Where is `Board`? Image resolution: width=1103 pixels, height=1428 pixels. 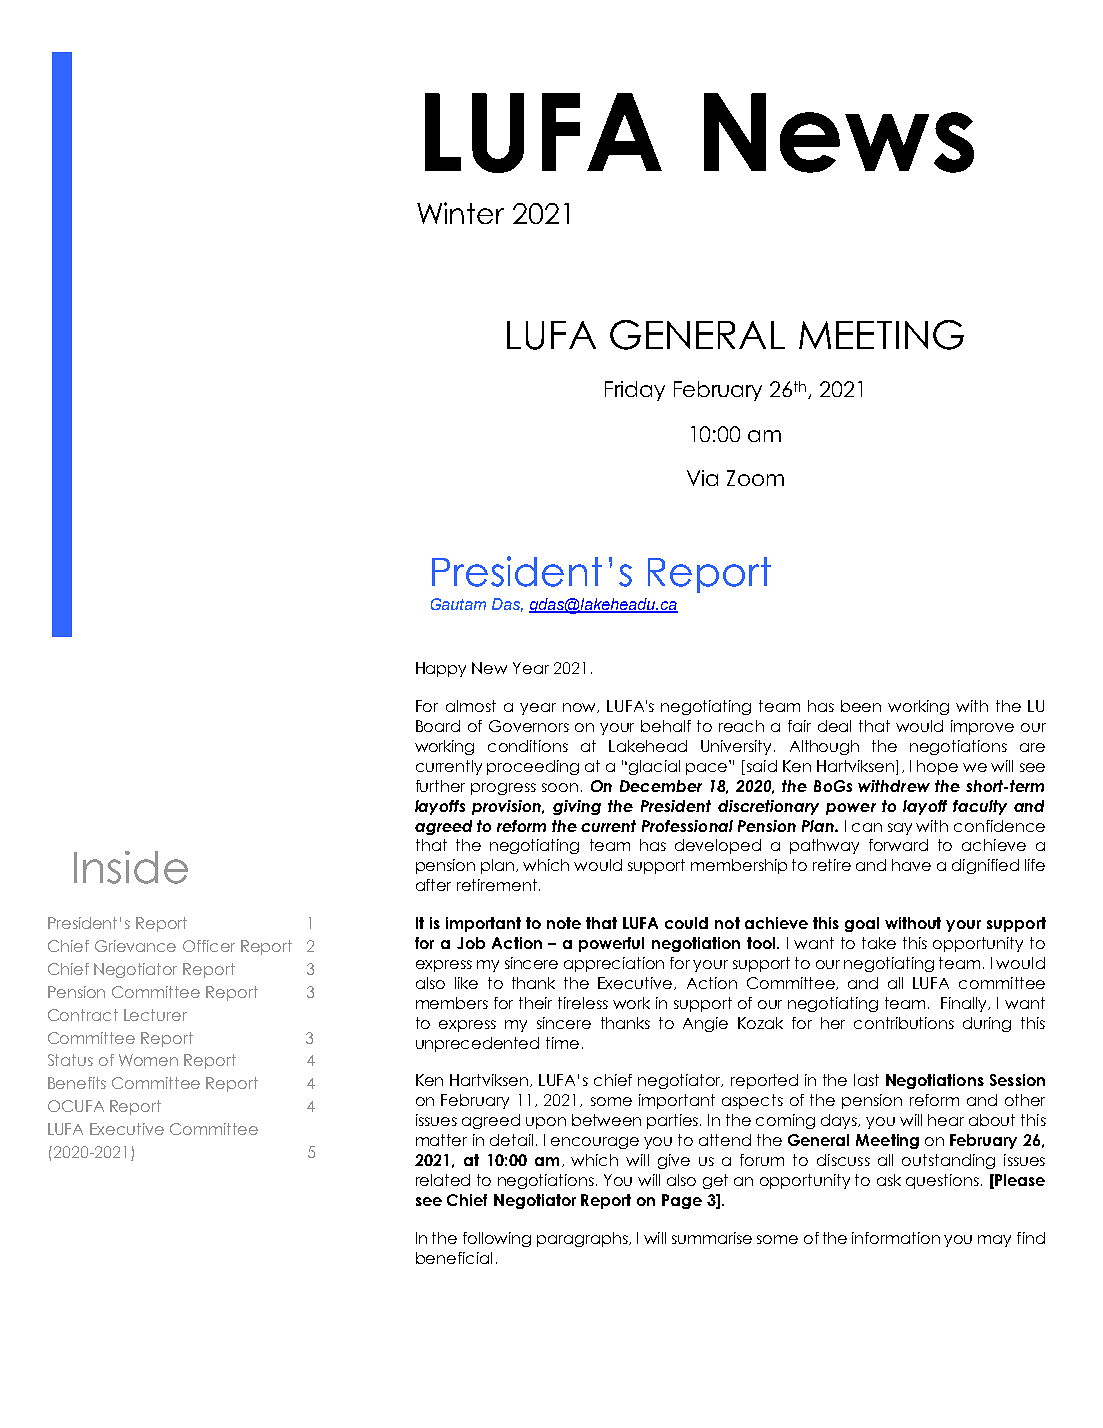
Board is located at coordinates (438, 726).
